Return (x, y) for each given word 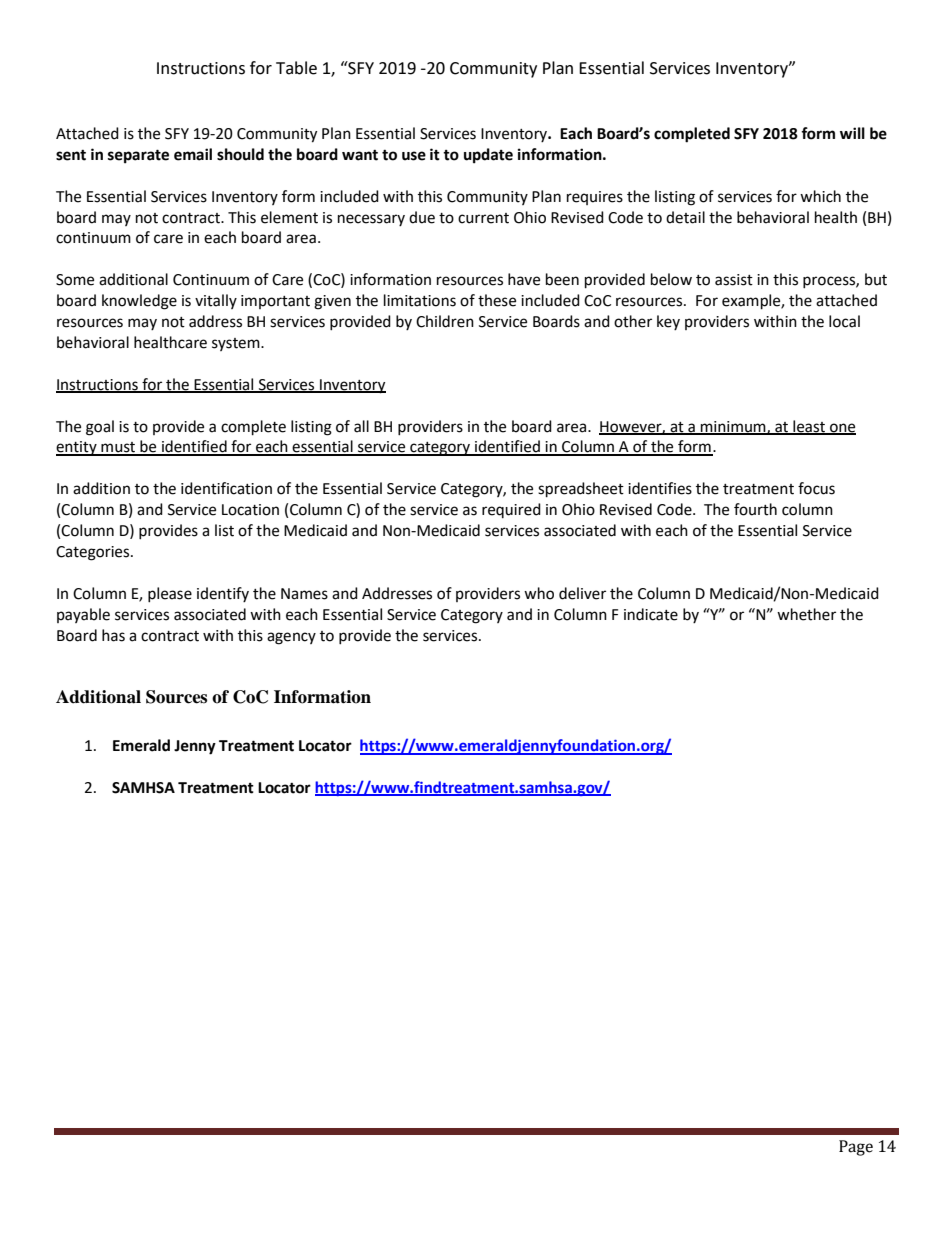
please (170, 594)
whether (806, 614)
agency (291, 638)
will (852, 133)
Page (856, 1148)
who (539, 593)
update (488, 156)
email (193, 154)
